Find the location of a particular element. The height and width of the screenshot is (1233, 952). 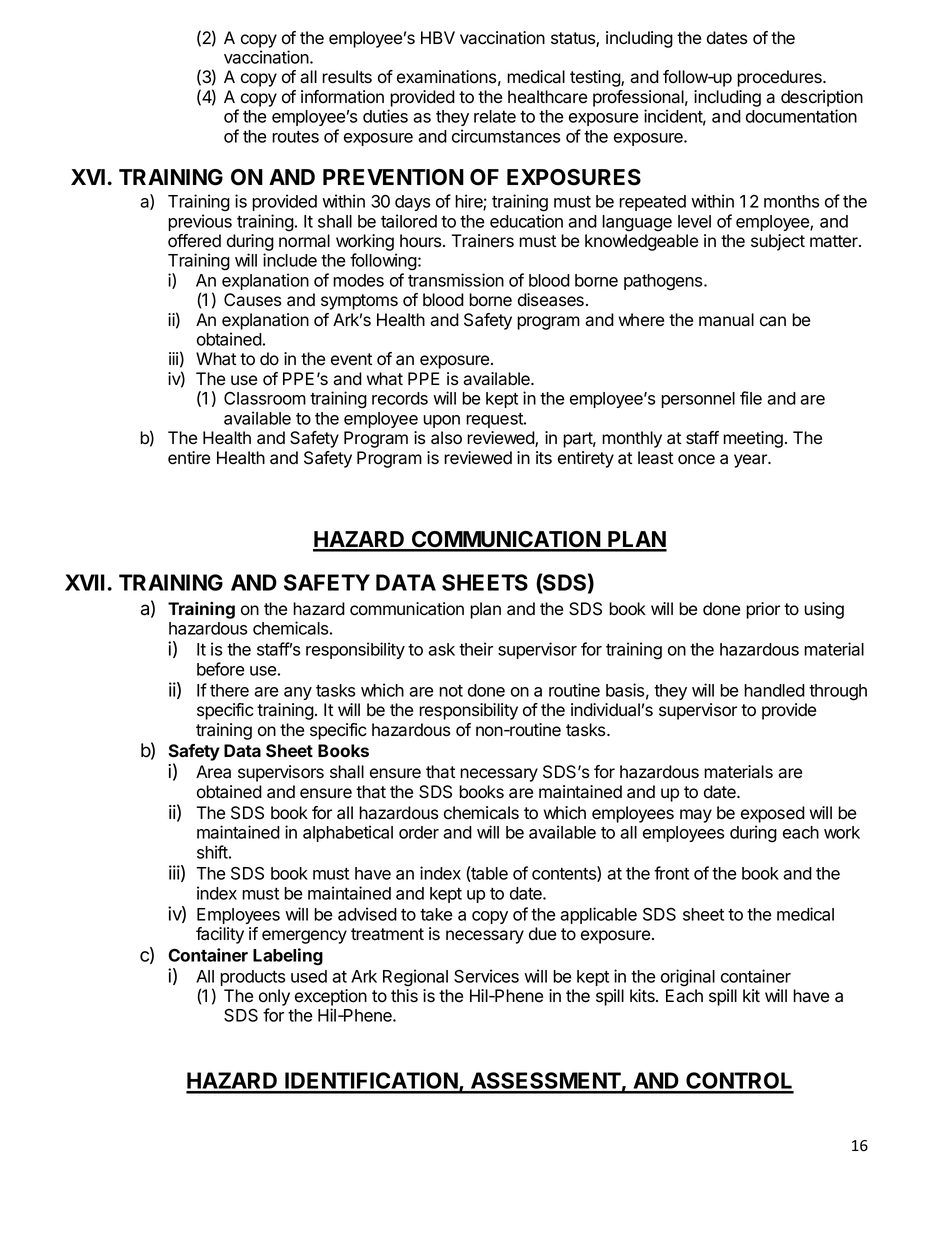

handled is located at coordinates (774, 690).
